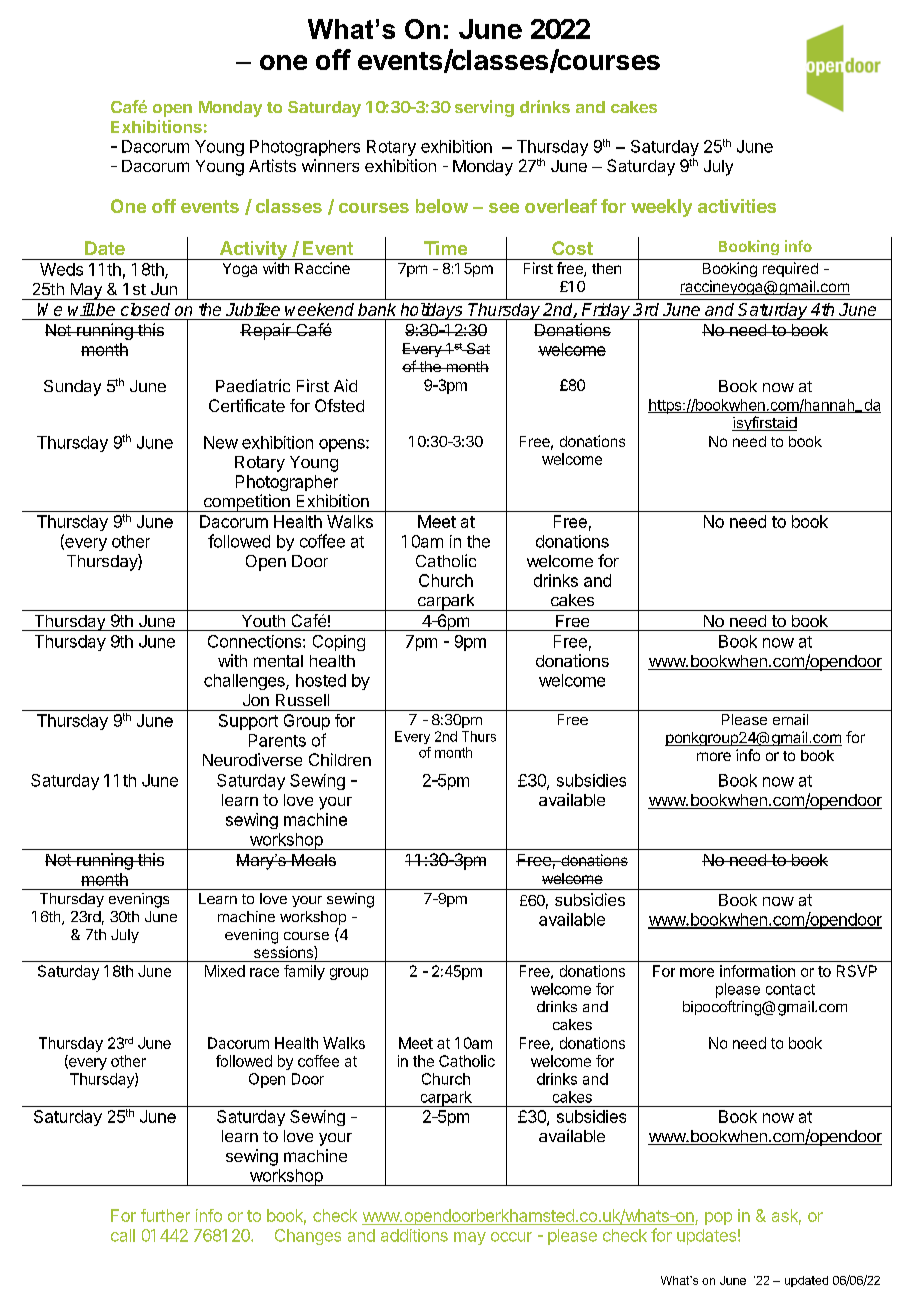 The height and width of the screenshot is (1308, 924). Describe the element at coordinates (340, 759) in the screenshot. I see `Children` at that location.
